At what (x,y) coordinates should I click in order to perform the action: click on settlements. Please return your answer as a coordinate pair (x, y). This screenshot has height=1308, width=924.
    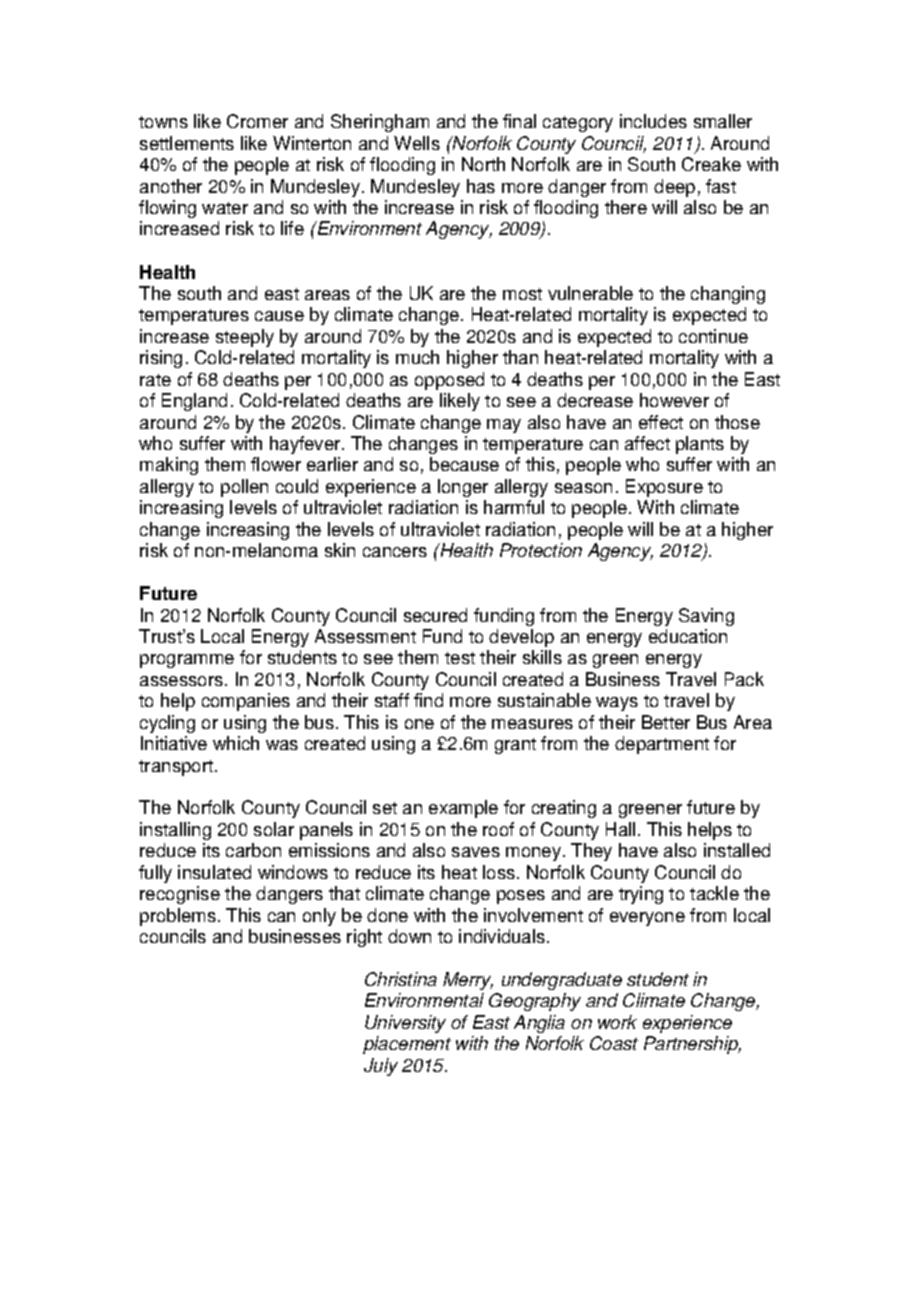
    Looking at the image, I should click on (187, 143).
